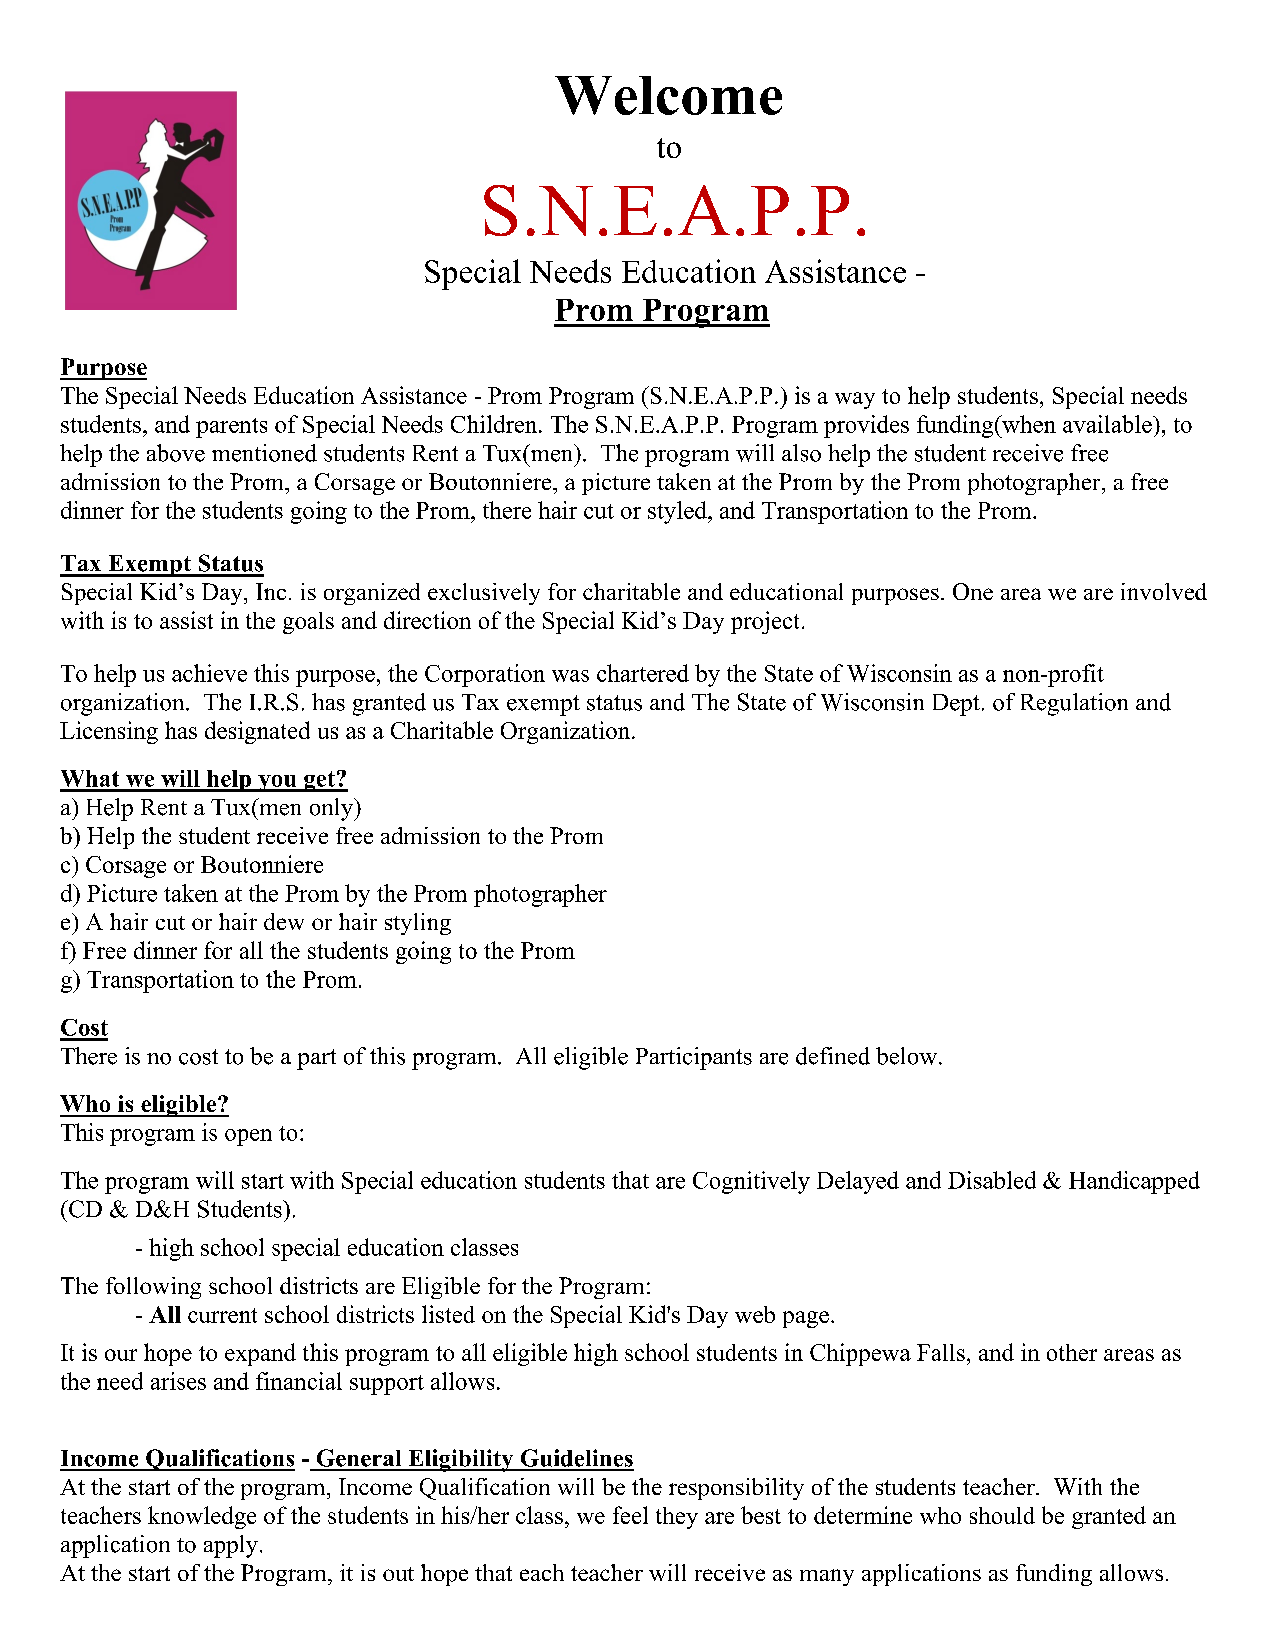  I want to click on apply, so click(231, 1546).
